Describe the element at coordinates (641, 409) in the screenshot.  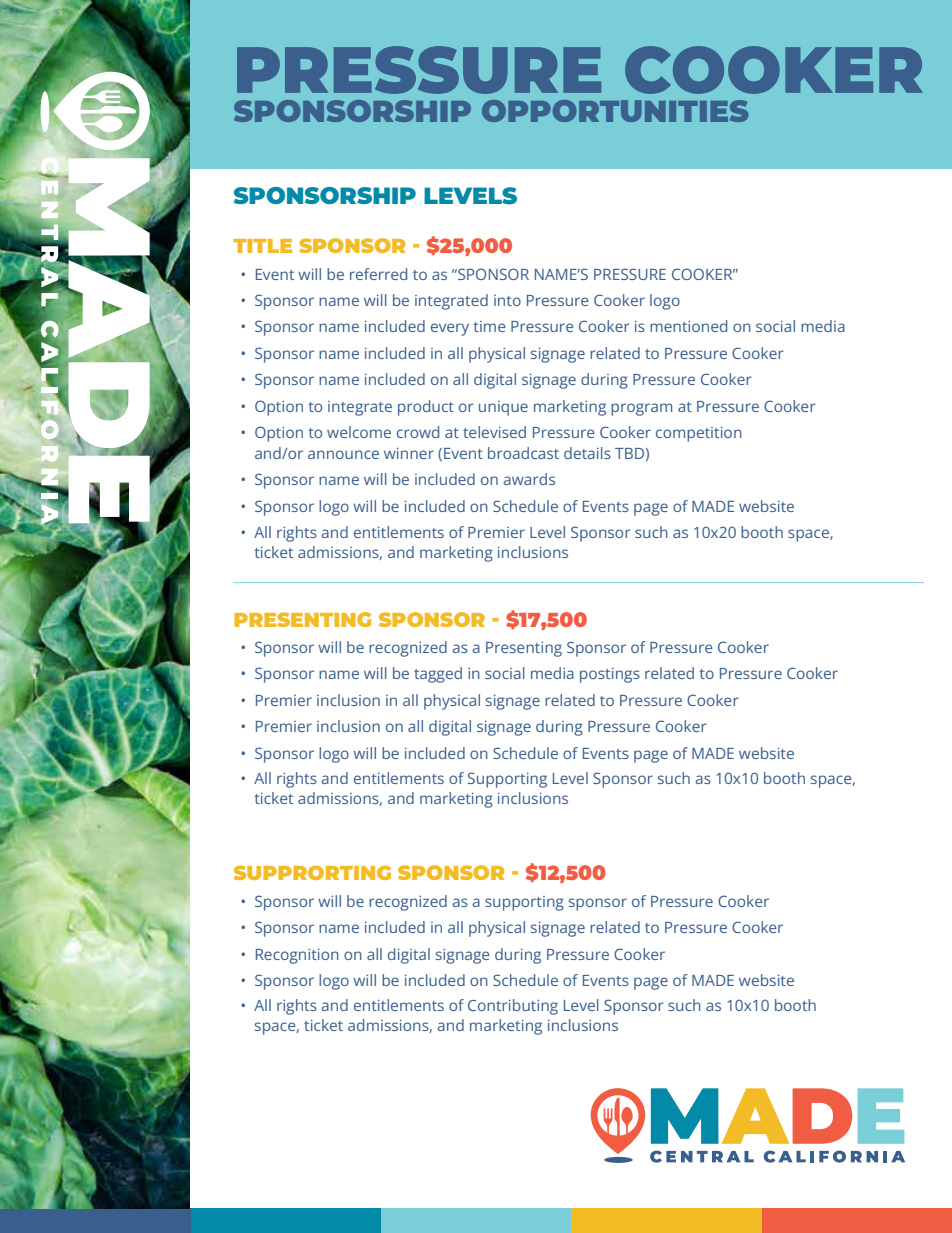
I see `program` at that location.
